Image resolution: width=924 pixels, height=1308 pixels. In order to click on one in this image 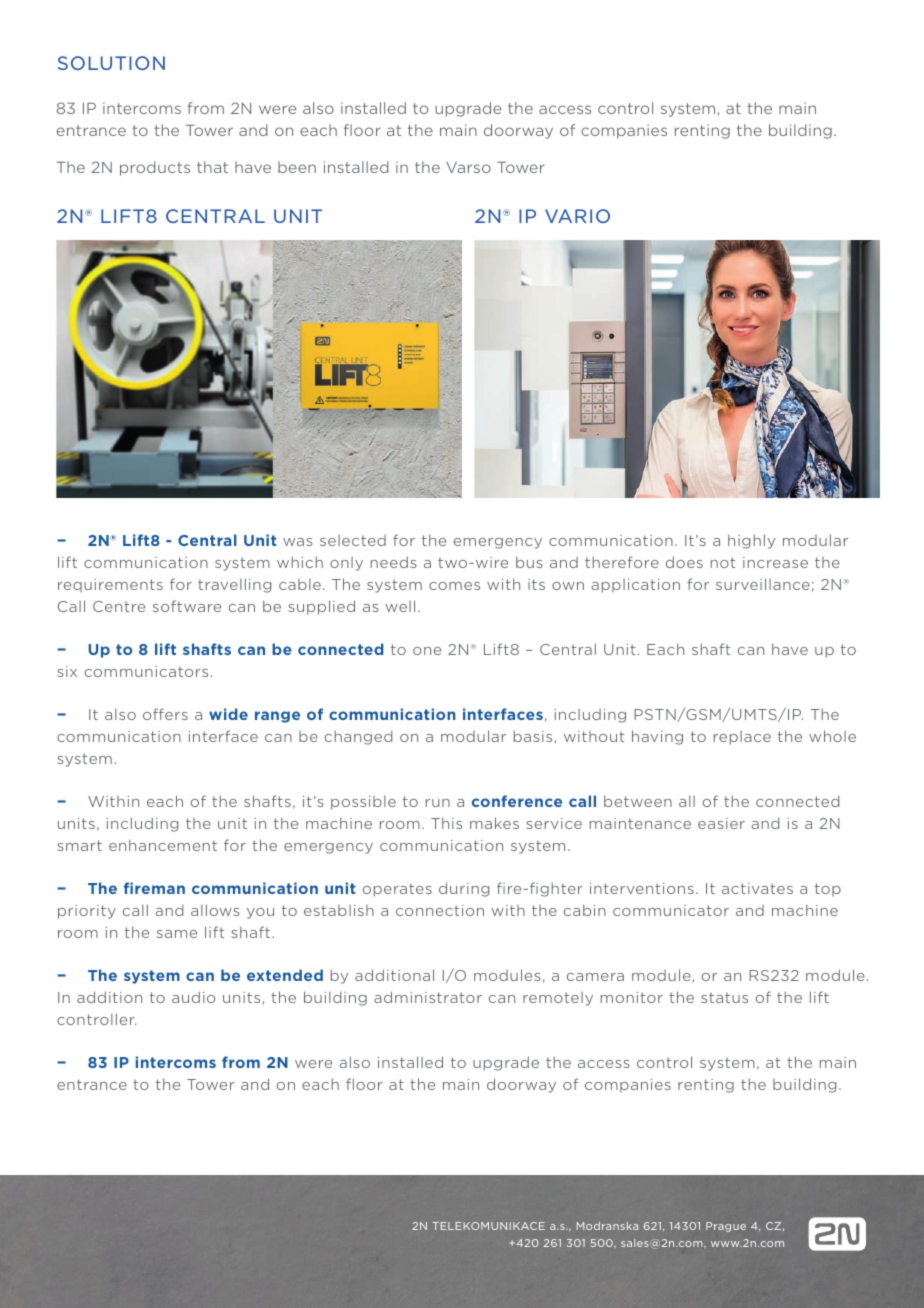, I will do `click(427, 651)`.
